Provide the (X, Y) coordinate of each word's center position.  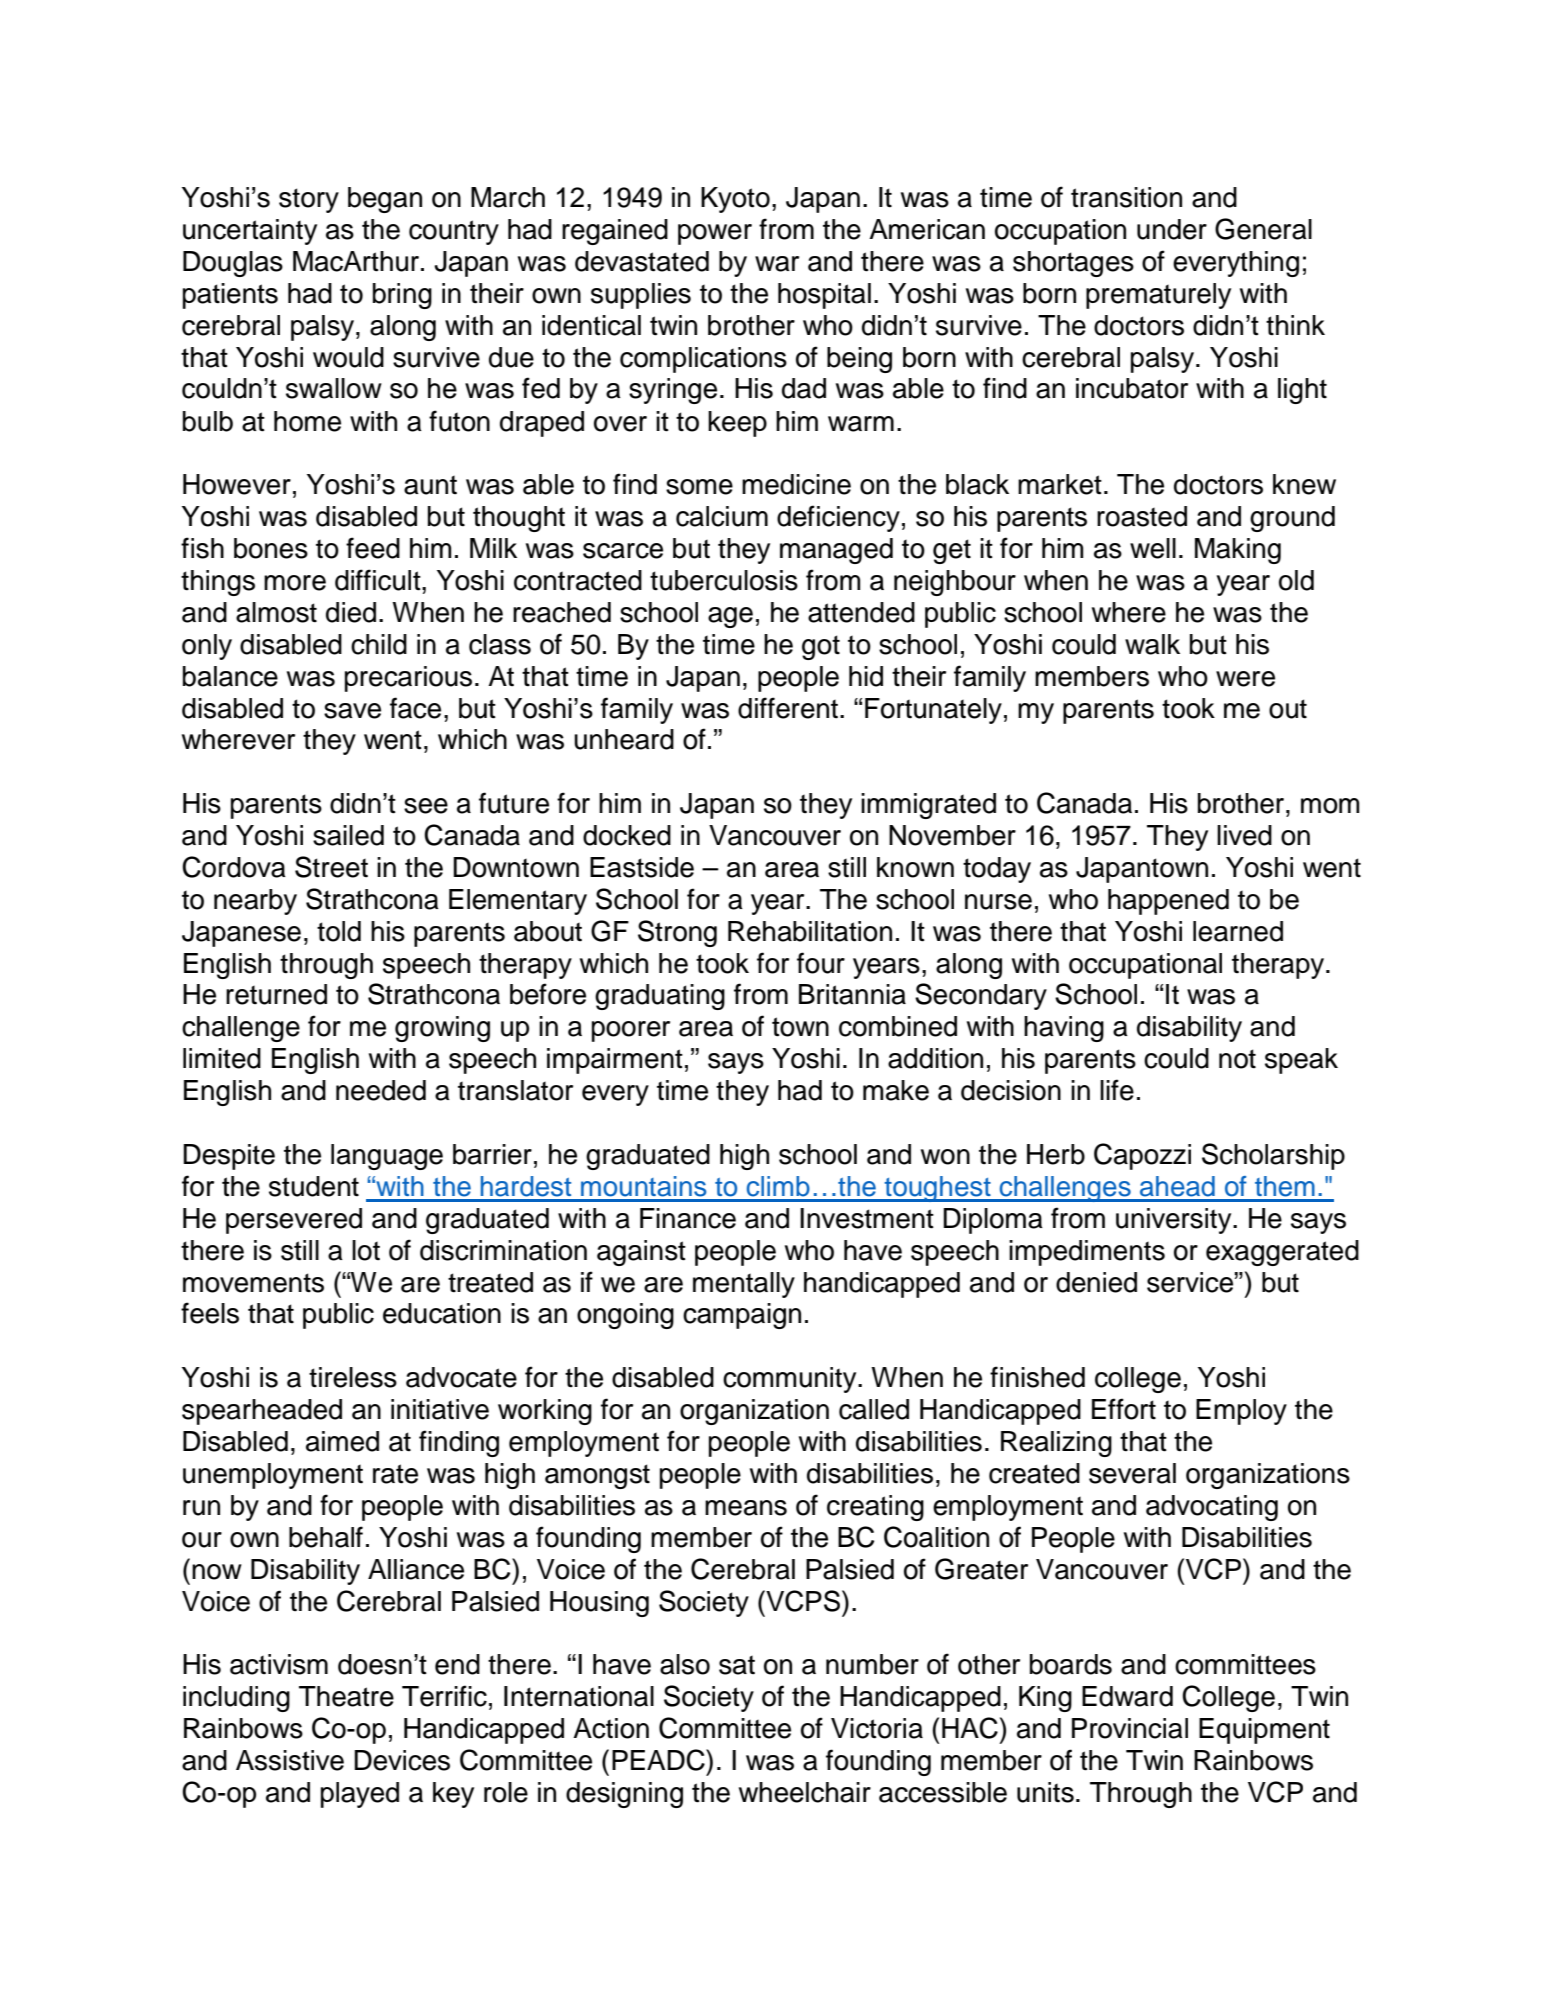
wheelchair (805, 1792)
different (788, 708)
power (715, 234)
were (1245, 679)
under (1172, 229)
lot (366, 1250)
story (309, 200)
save (352, 711)
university (1175, 1221)
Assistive (290, 1760)
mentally (744, 1285)
